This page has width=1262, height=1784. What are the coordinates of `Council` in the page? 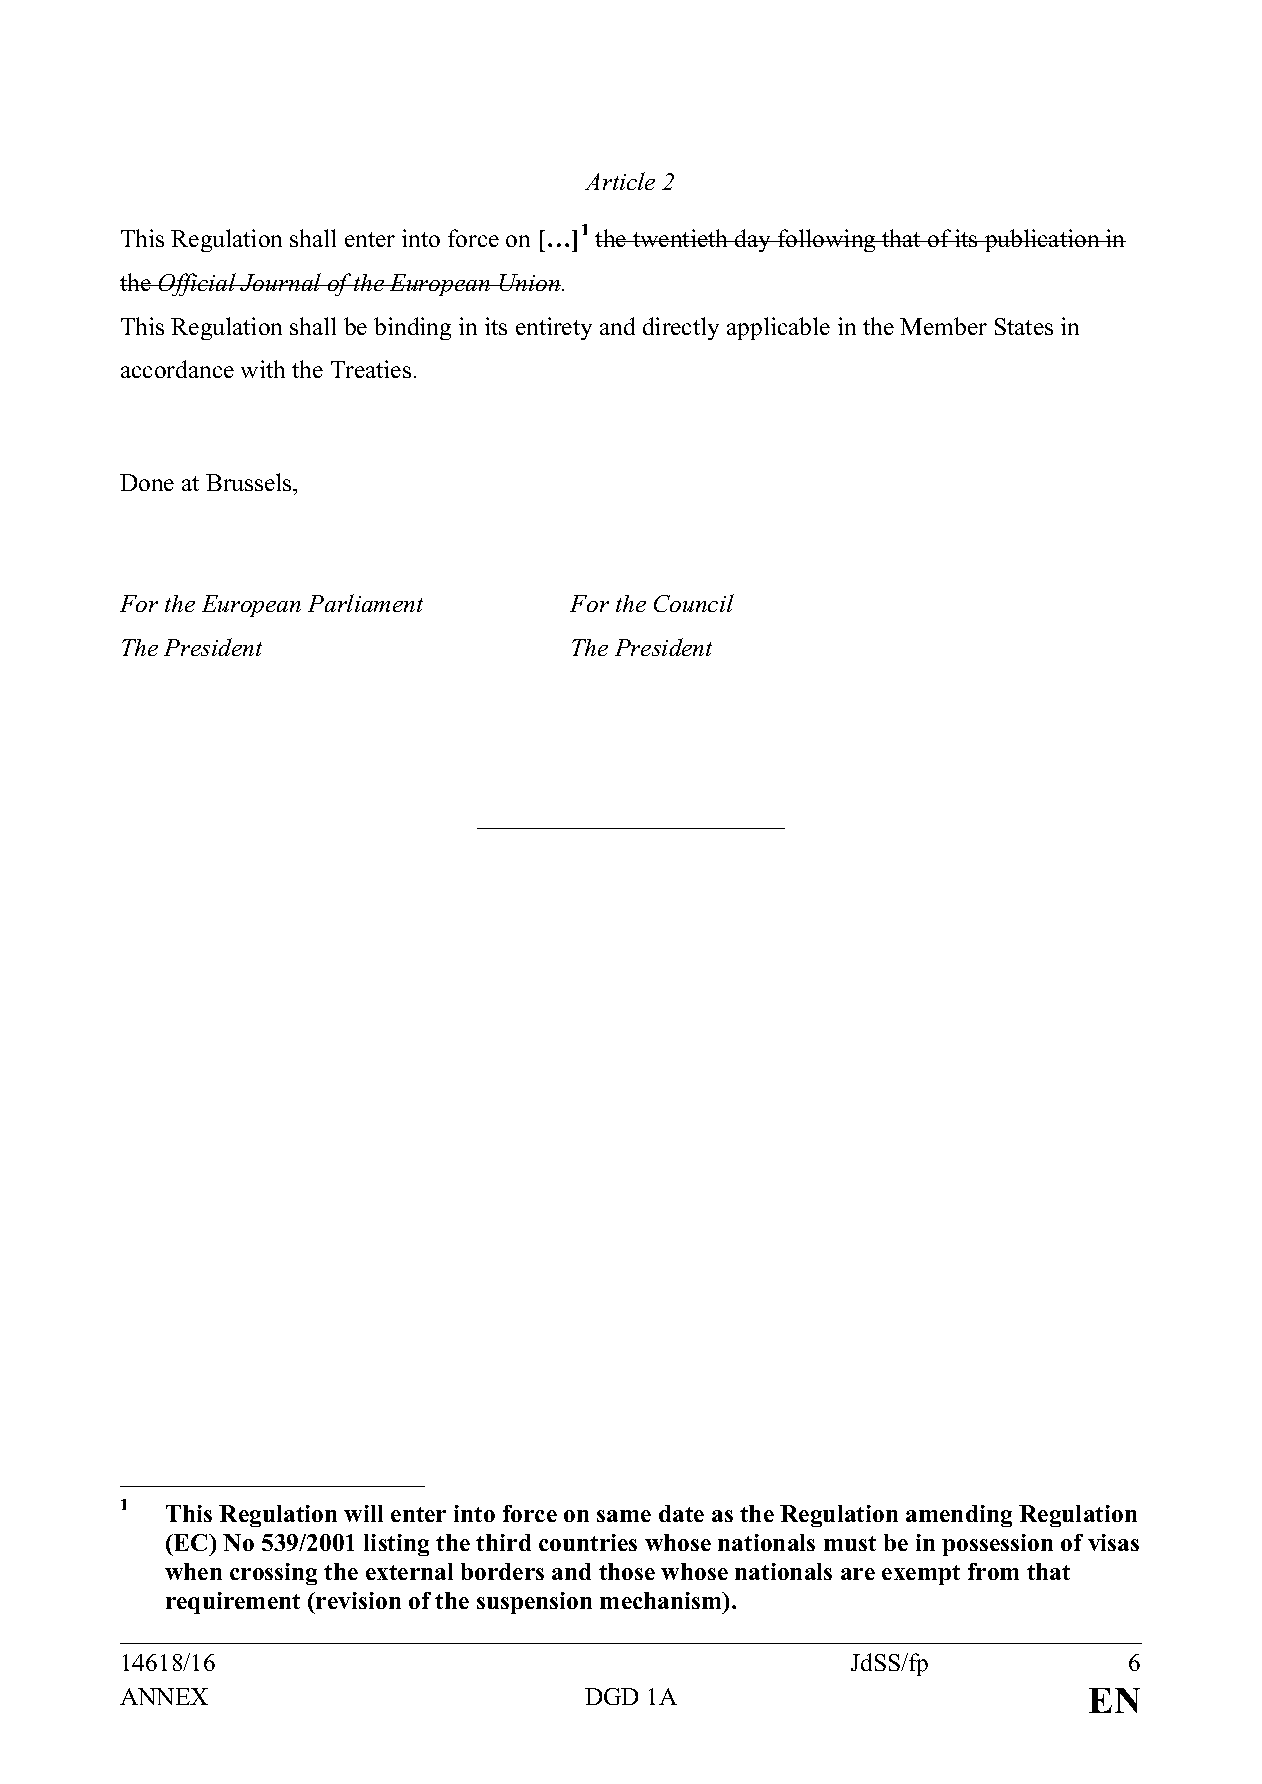 It's located at (694, 603).
